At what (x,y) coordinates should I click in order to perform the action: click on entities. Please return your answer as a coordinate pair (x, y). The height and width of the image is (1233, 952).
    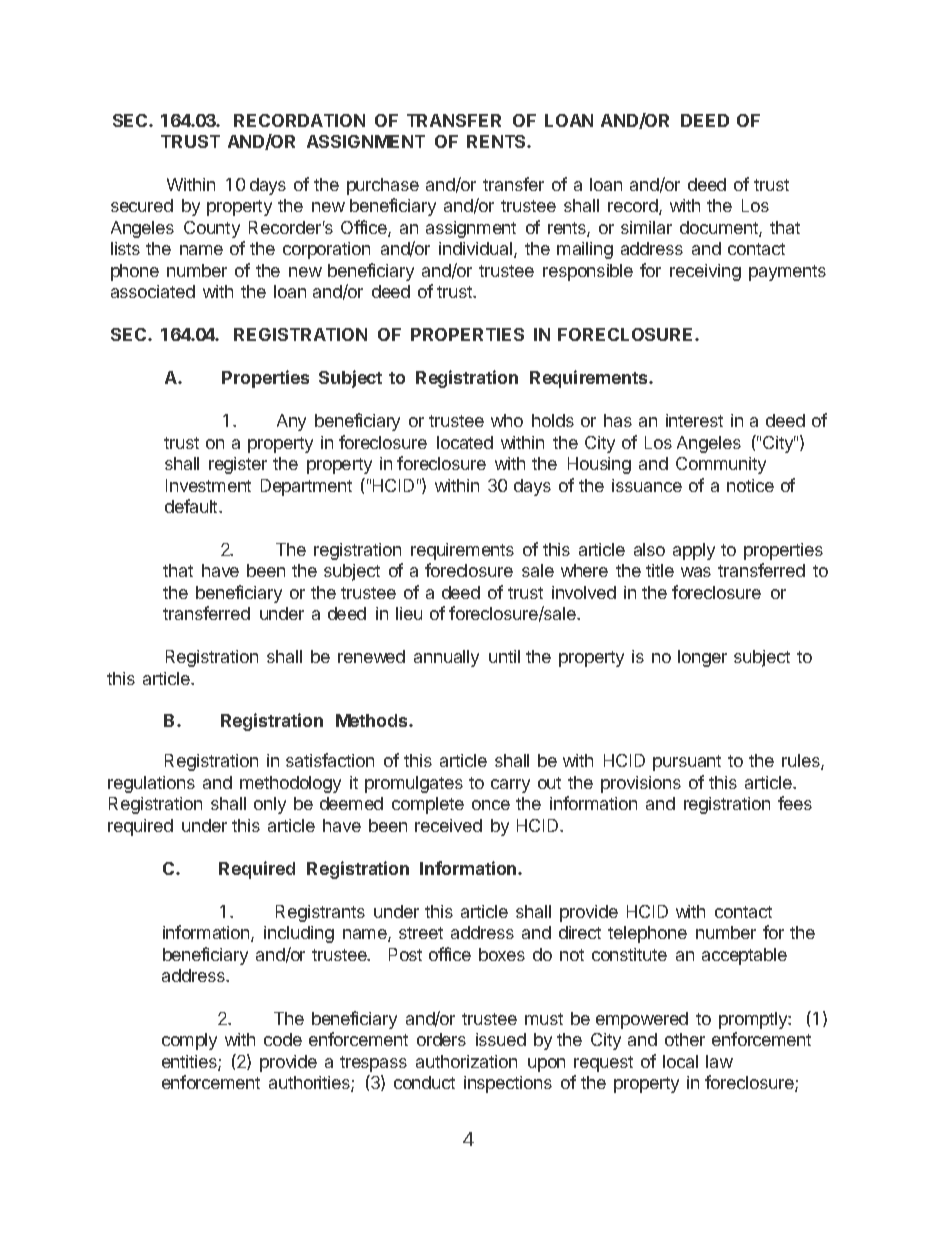
    Looking at the image, I should click on (190, 1063).
